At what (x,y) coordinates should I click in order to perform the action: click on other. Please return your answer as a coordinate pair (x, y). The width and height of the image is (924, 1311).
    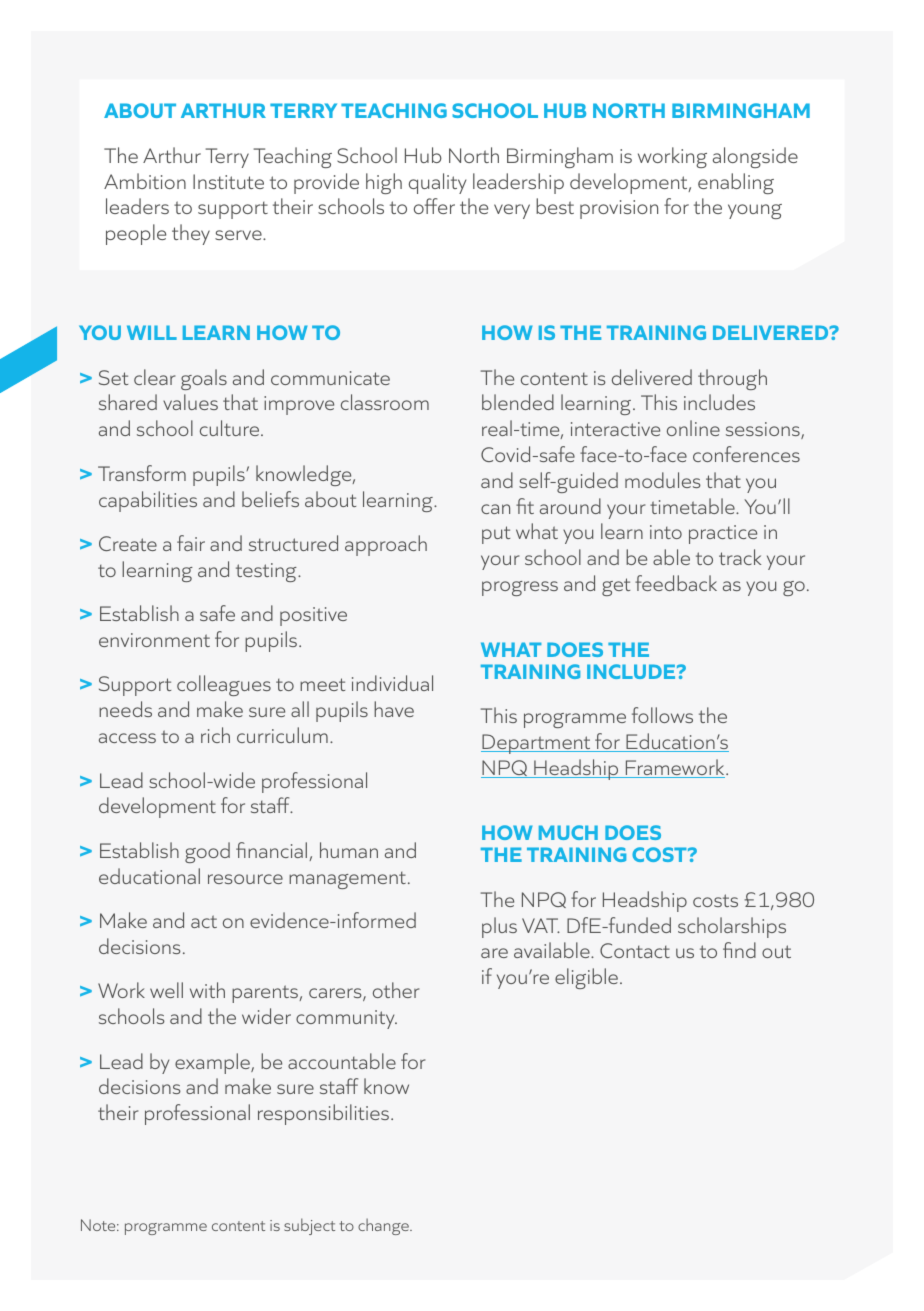
    Looking at the image, I should click on (396, 990).
